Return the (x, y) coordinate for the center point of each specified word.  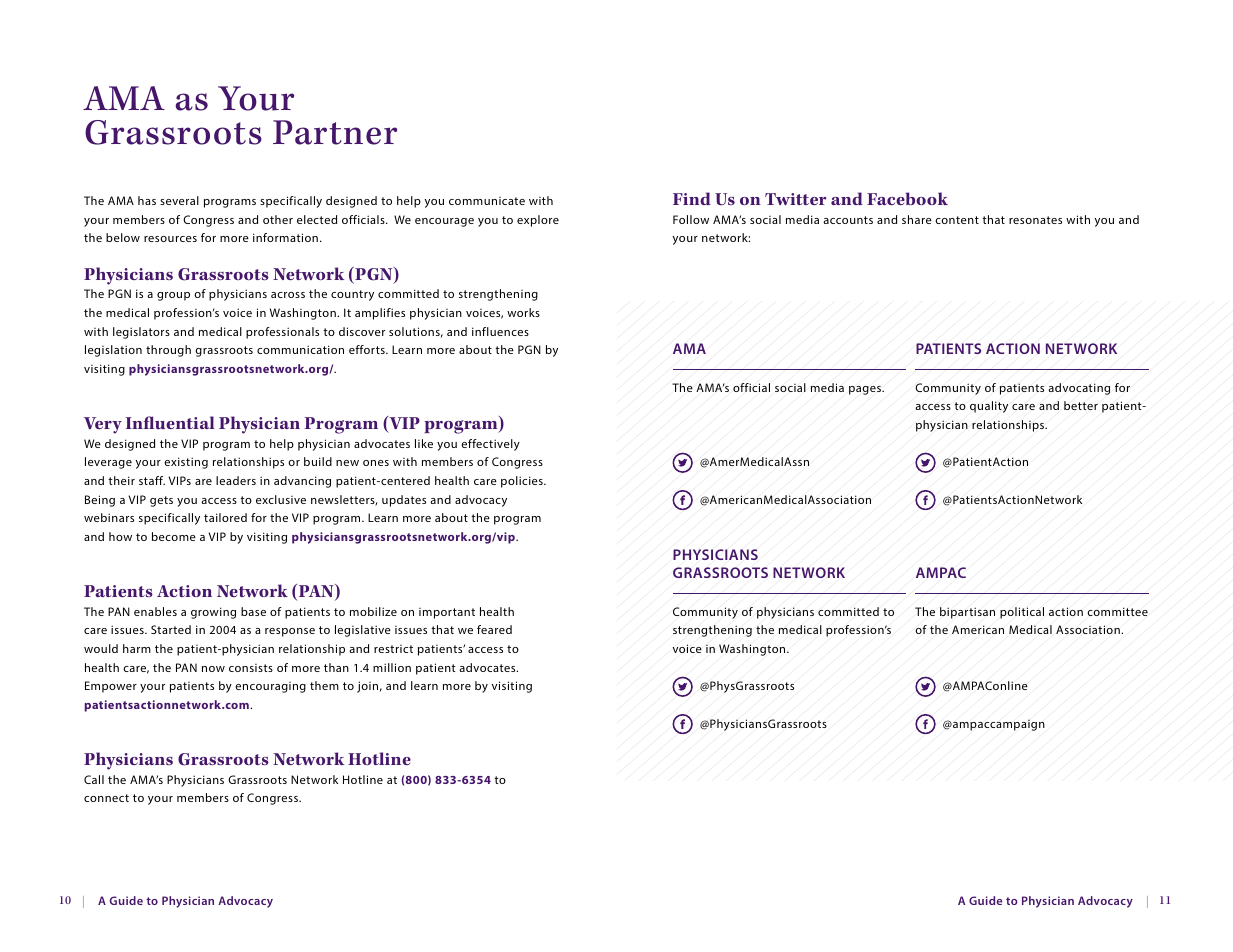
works (523, 312)
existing (186, 463)
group (173, 296)
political (1022, 613)
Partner (335, 132)
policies (523, 482)
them (324, 685)
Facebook (907, 198)
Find (692, 198)
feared (494, 629)
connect (106, 798)
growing (213, 613)
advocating (1079, 389)
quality (989, 407)
